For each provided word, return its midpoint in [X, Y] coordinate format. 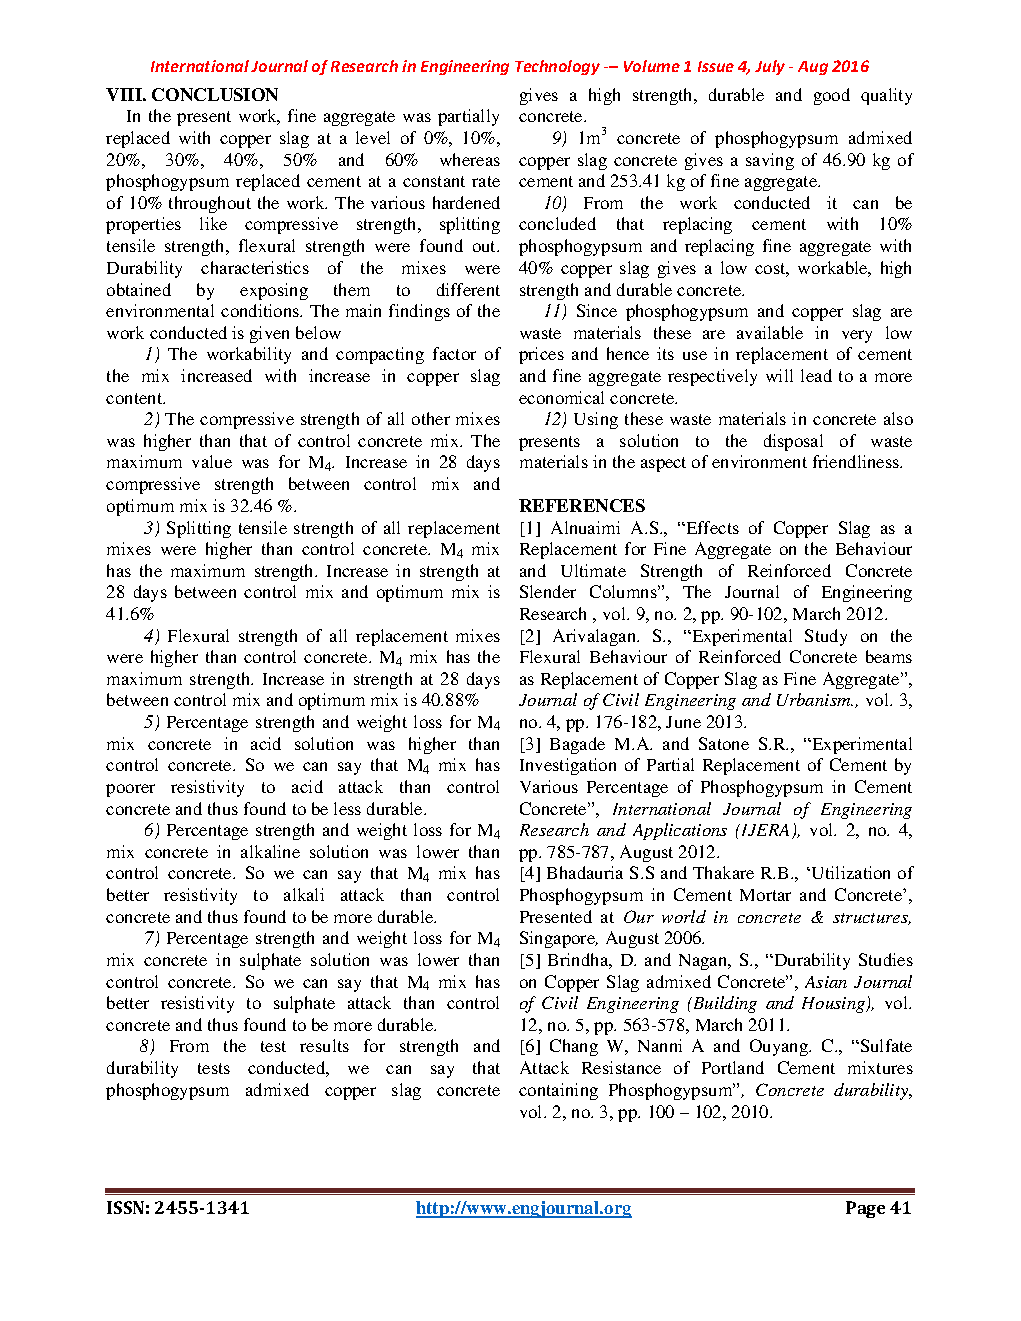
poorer [130, 790]
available [770, 332]
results [324, 1045]
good [832, 96]
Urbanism [815, 699]
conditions [261, 310]
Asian [826, 982]
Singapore [559, 939]
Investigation [568, 766]
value [212, 461]
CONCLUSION [215, 94]
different [468, 289]
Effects [711, 527]
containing [558, 1091]
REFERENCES [582, 505]
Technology [557, 67]
